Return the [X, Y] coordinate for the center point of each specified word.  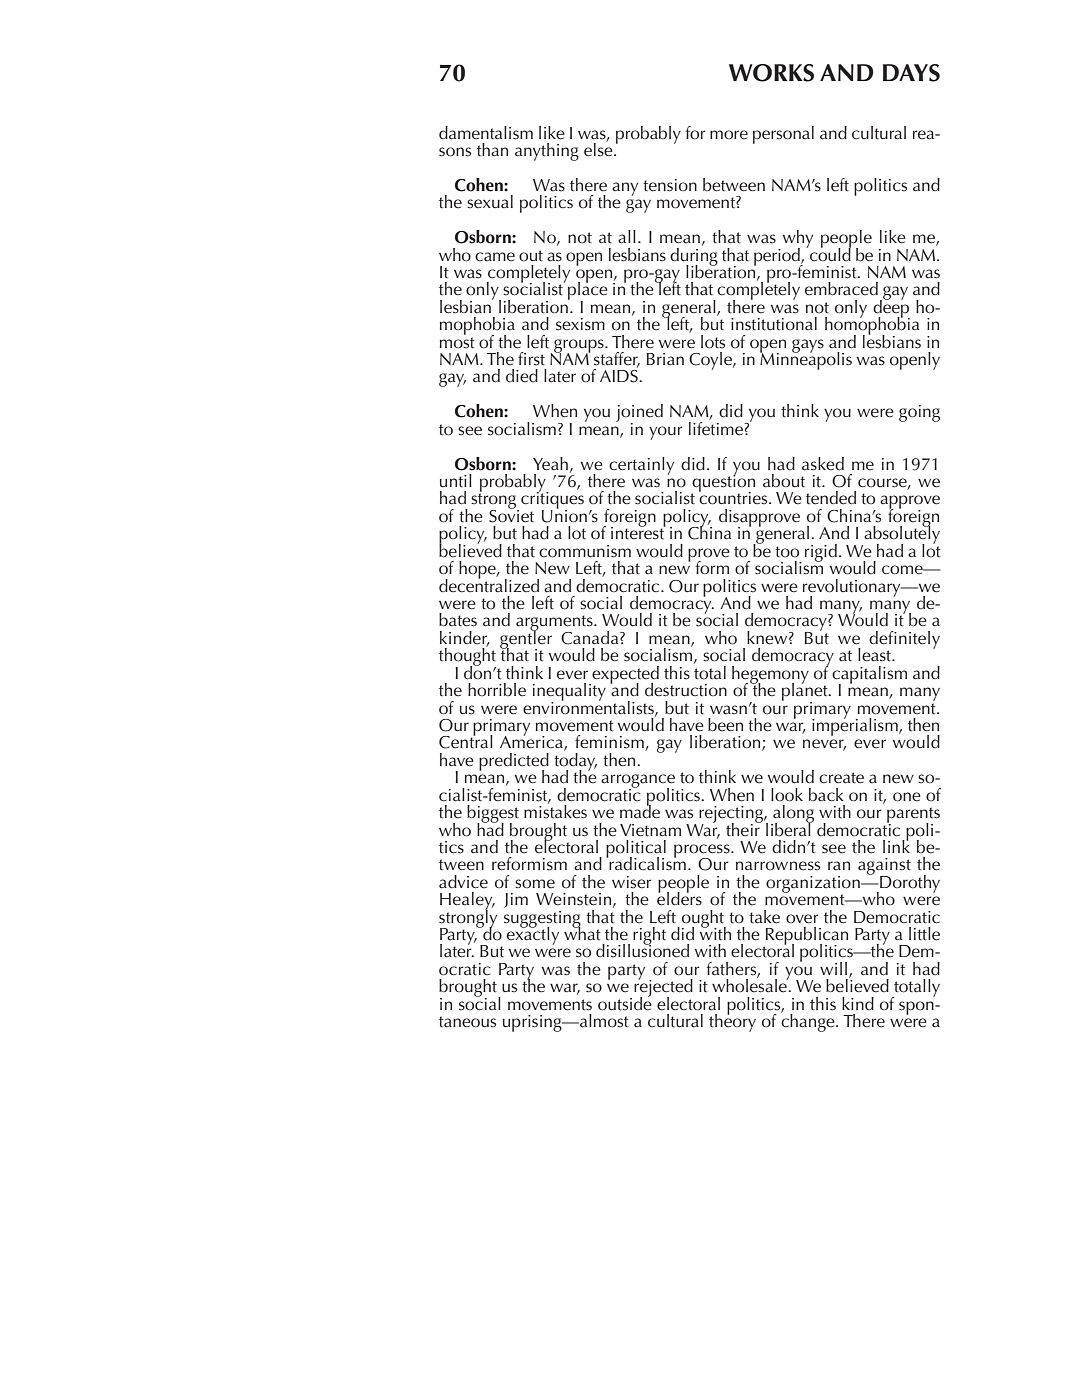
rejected [663, 988]
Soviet [511, 515]
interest [638, 532]
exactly [533, 935]
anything [547, 152]
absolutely [901, 535]
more [729, 135]
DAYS [911, 73]
